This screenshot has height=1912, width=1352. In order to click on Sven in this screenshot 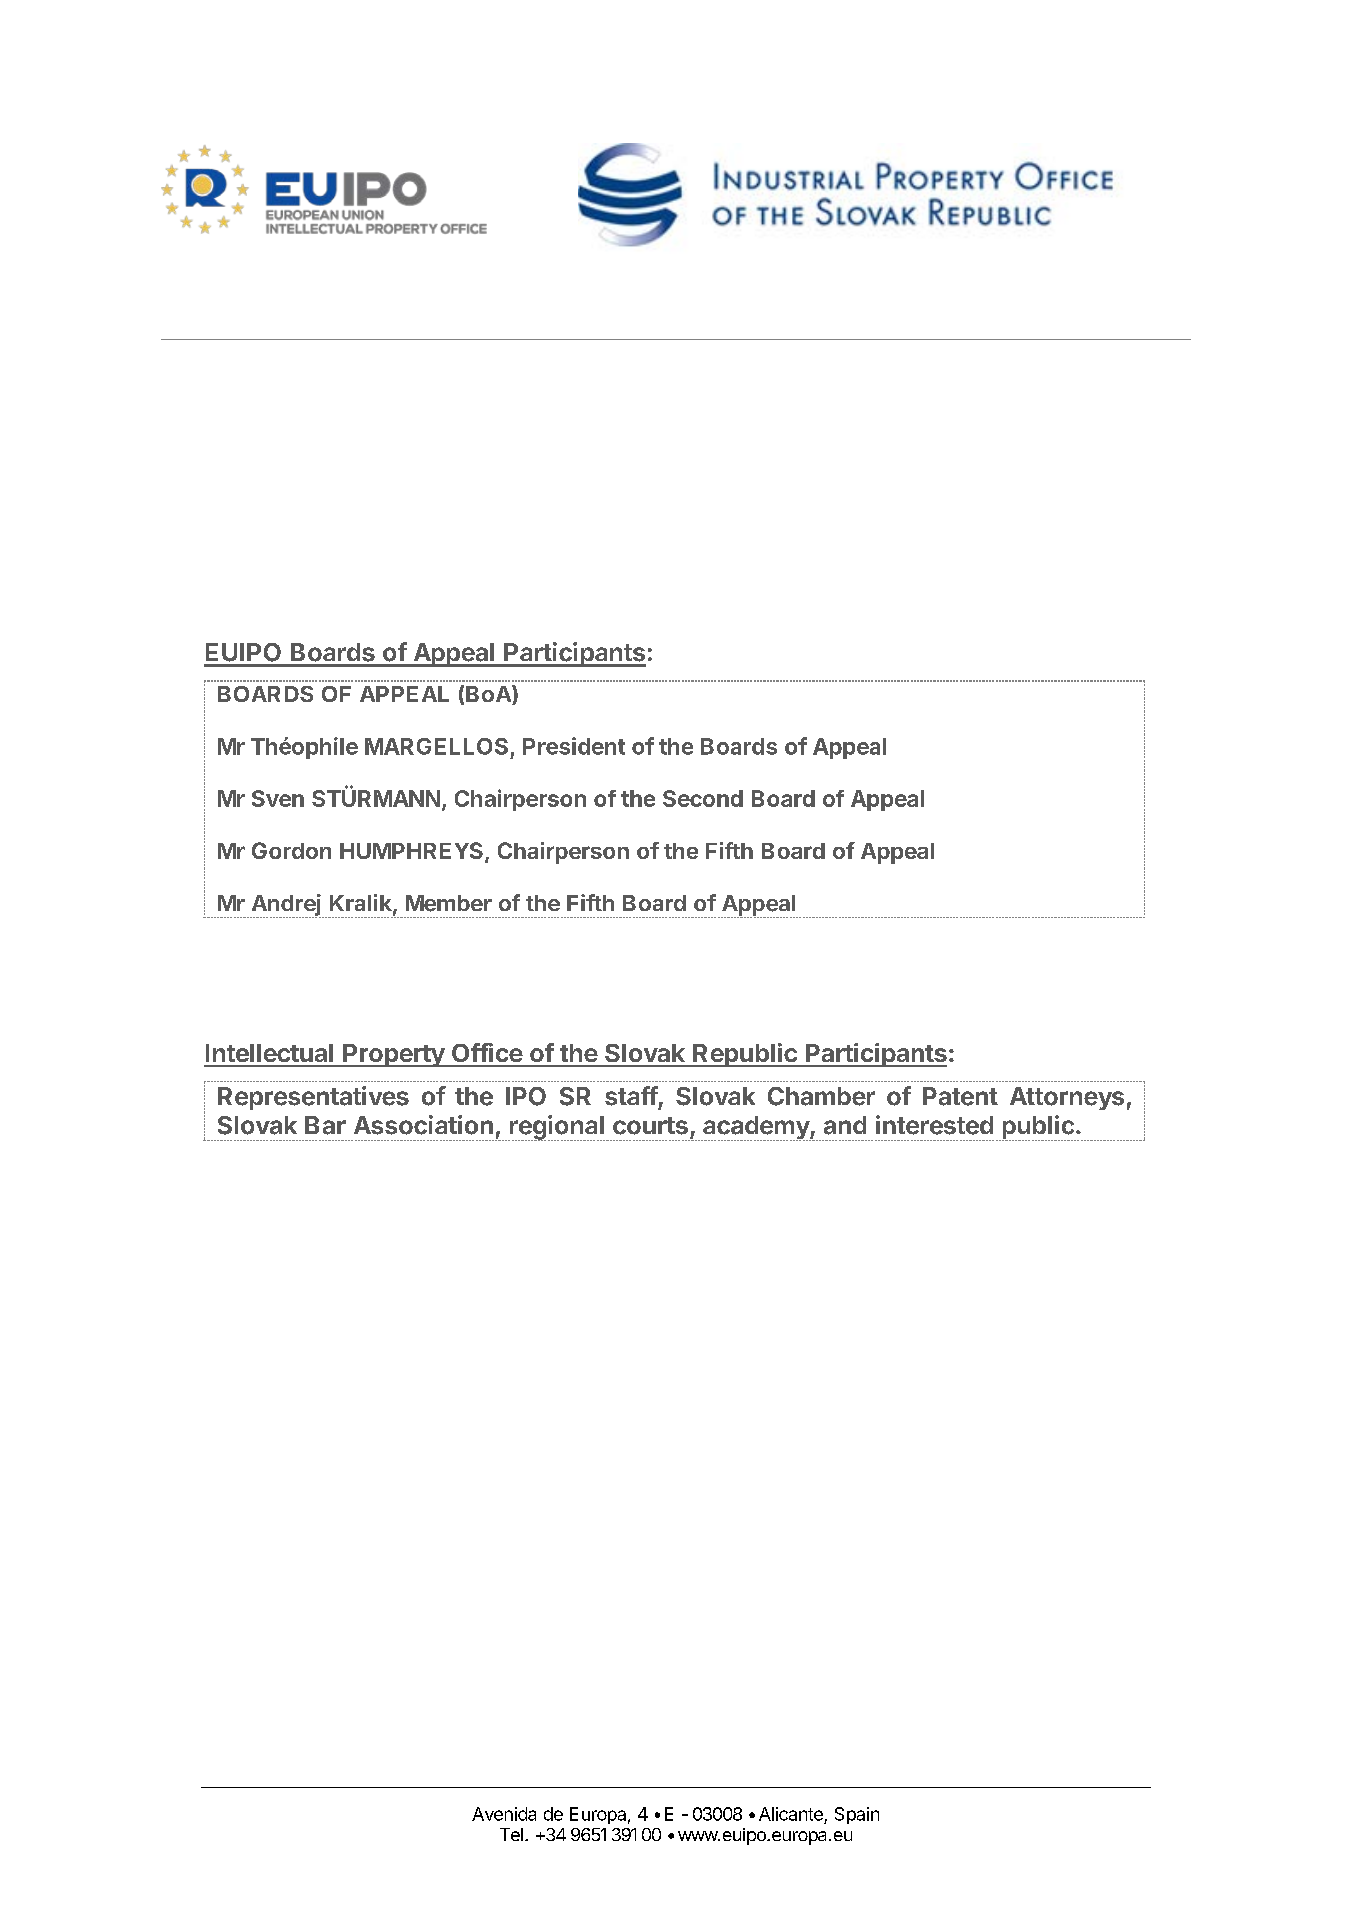, I will do `click(278, 798)`.
